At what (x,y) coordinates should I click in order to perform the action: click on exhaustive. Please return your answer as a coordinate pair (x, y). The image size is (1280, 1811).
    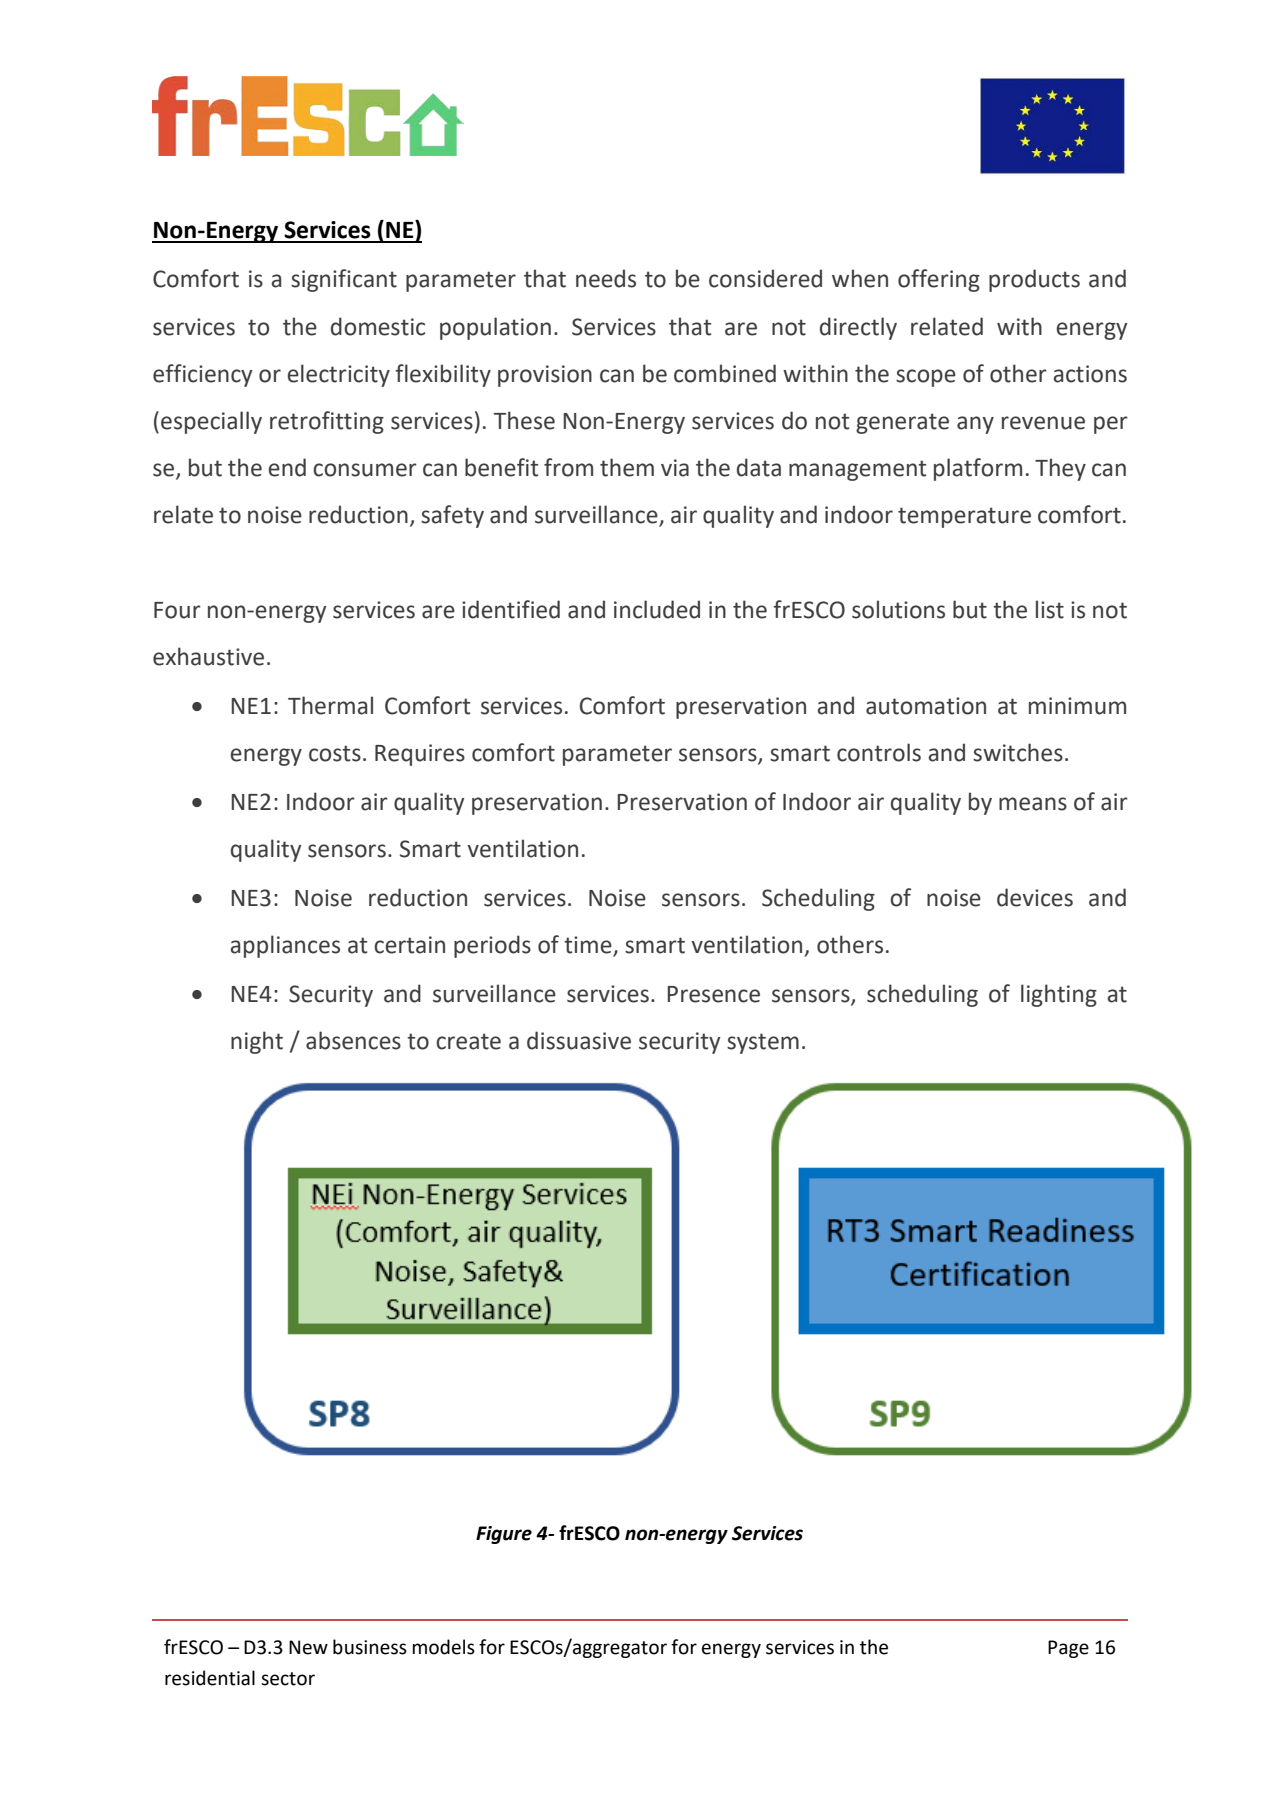
    Looking at the image, I should click on (208, 656).
